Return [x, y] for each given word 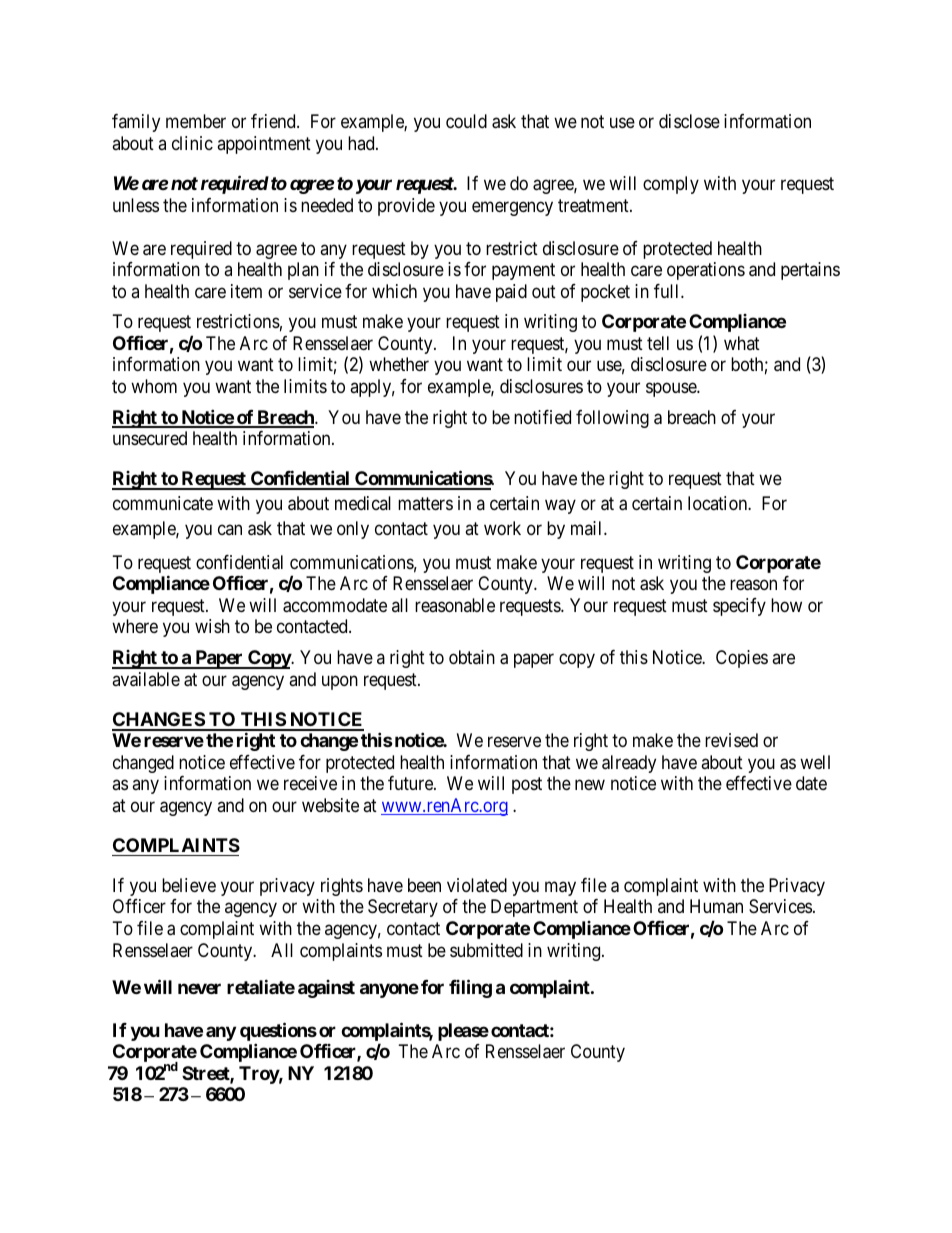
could [466, 121]
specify [739, 607]
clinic [192, 143]
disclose [689, 121]
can [230, 529]
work [502, 528]
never [199, 988]
